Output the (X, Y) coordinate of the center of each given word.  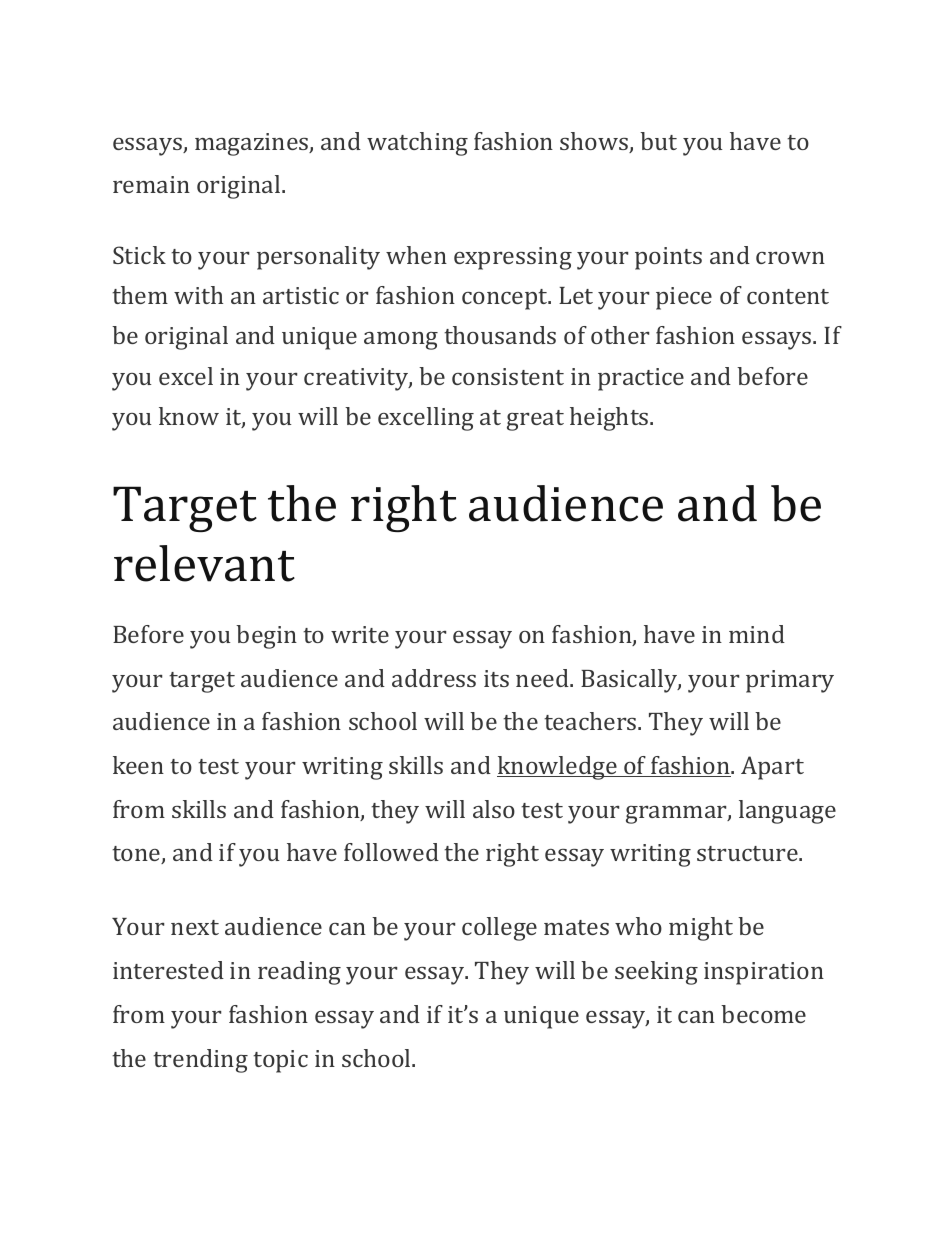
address (434, 678)
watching (417, 144)
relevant (204, 563)
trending (200, 1061)
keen (138, 765)
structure (748, 853)
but (658, 141)
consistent (508, 376)
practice (641, 379)
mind (757, 634)
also (494, 809)
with (198, 295)
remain (151, 184)
